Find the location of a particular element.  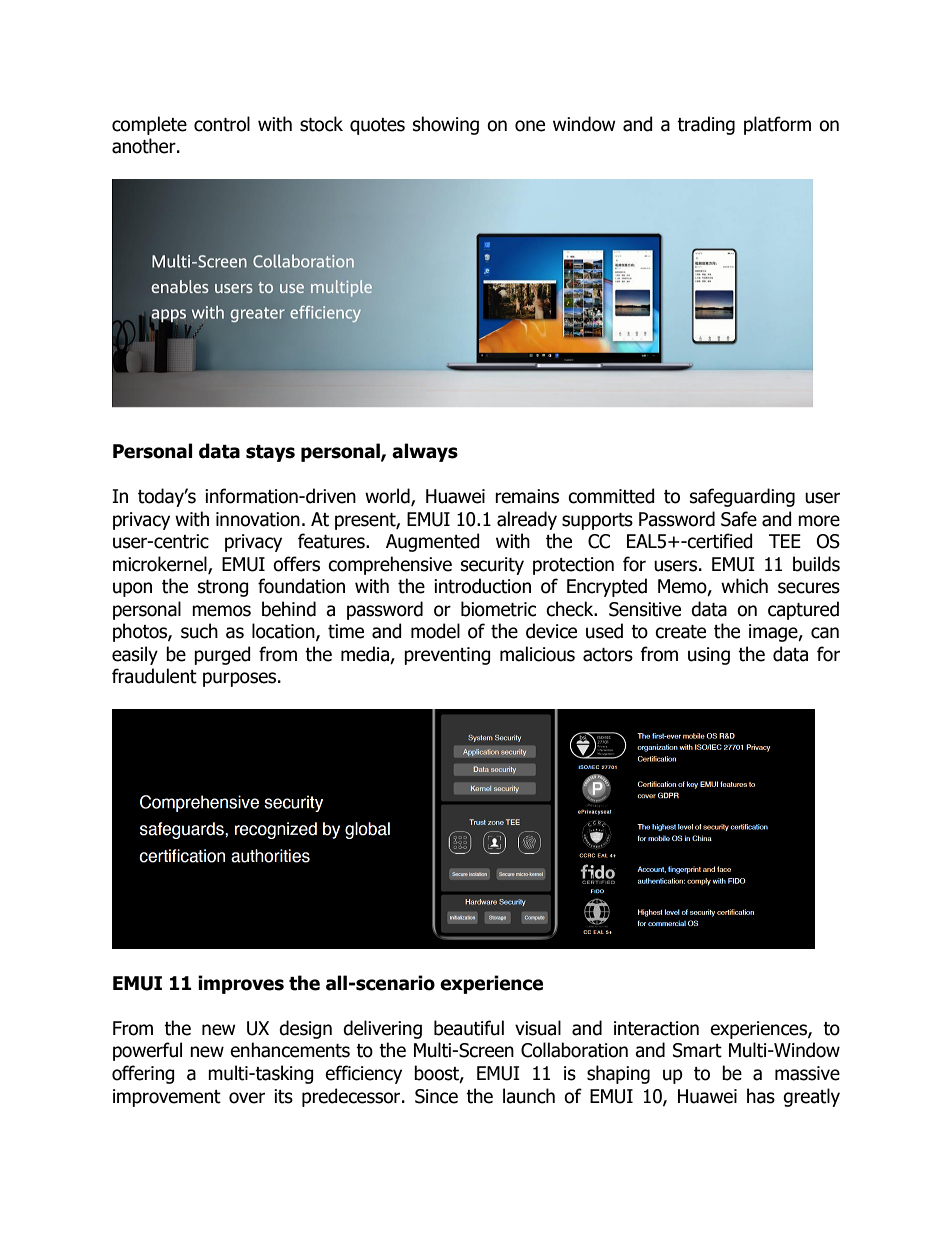

over is located at coordinates (247, 1098).
